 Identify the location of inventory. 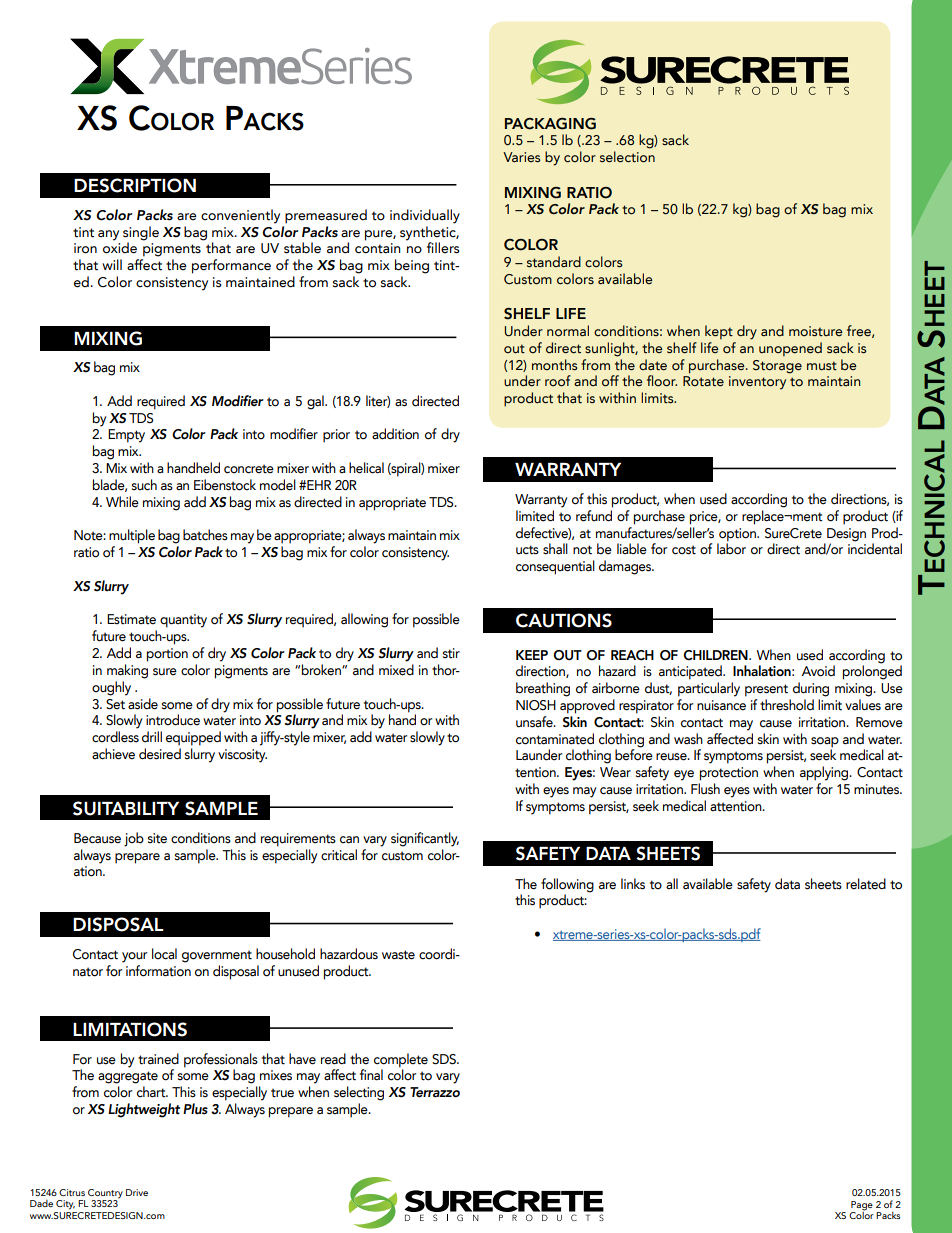
(757, 383).
